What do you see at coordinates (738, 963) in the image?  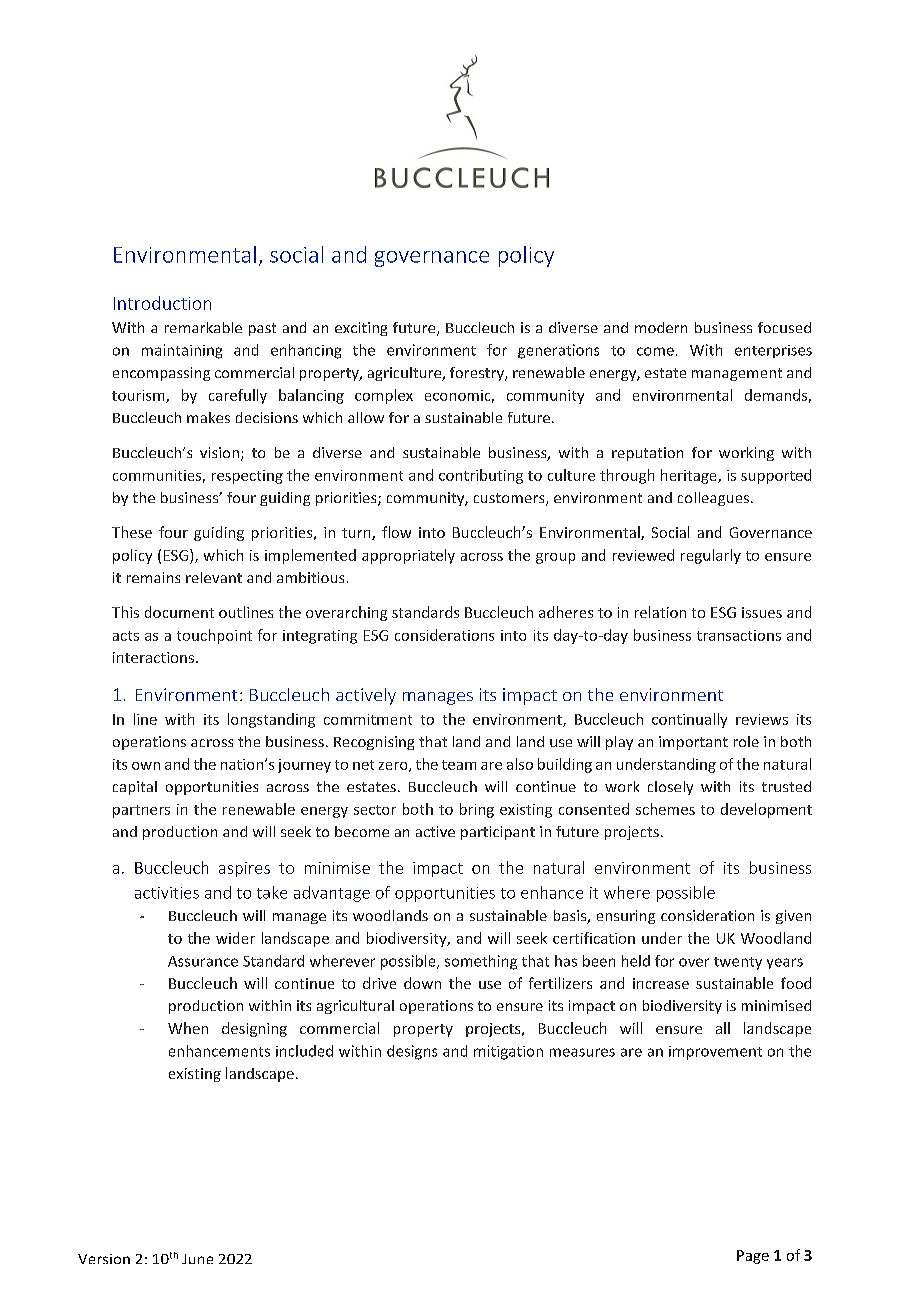 I see `twenty` at bounding box center [738, 963].
